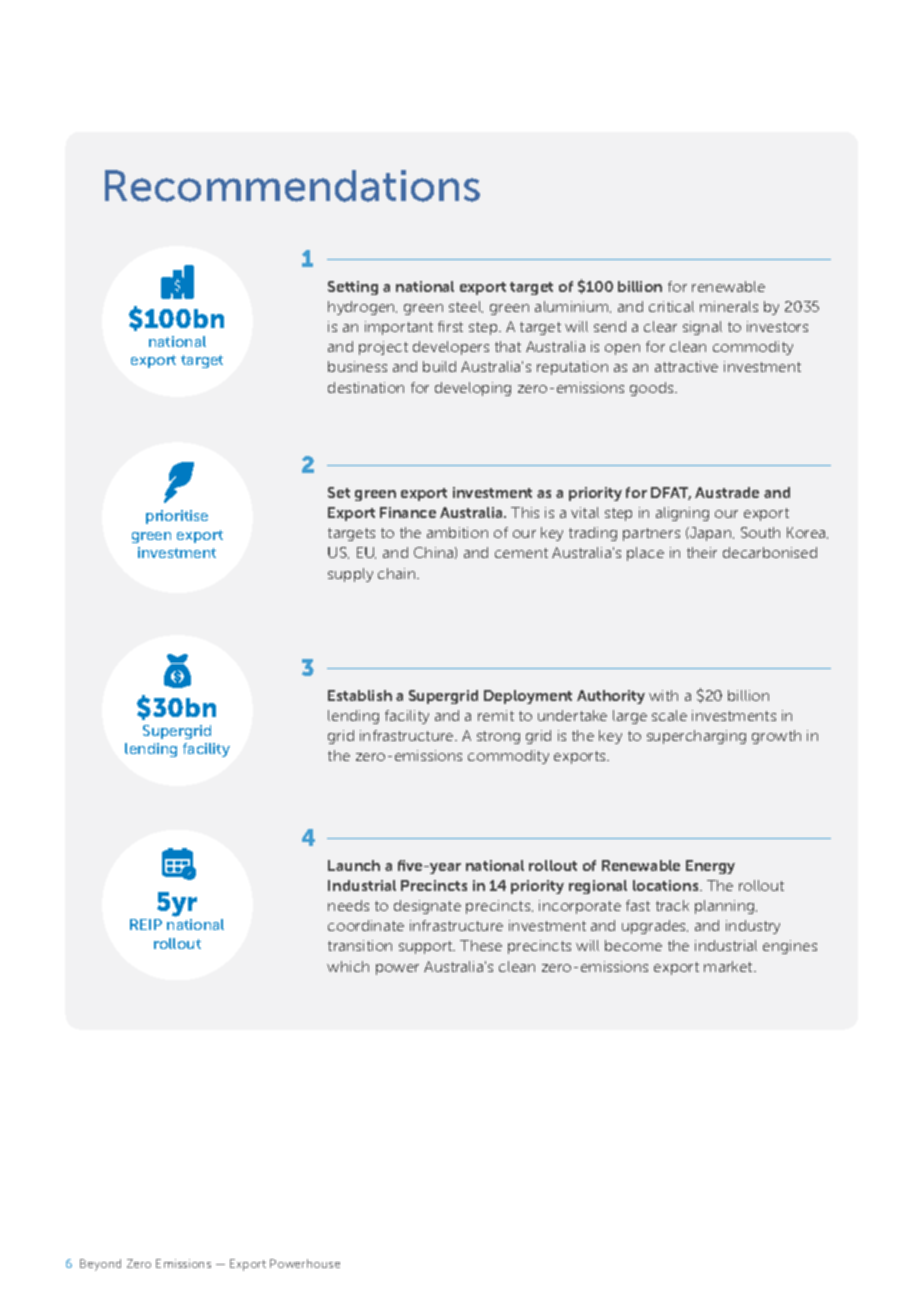 Image resolution: width=924 pixels, height=1308 pixels. I want to click on chain, so click(398, 573).
